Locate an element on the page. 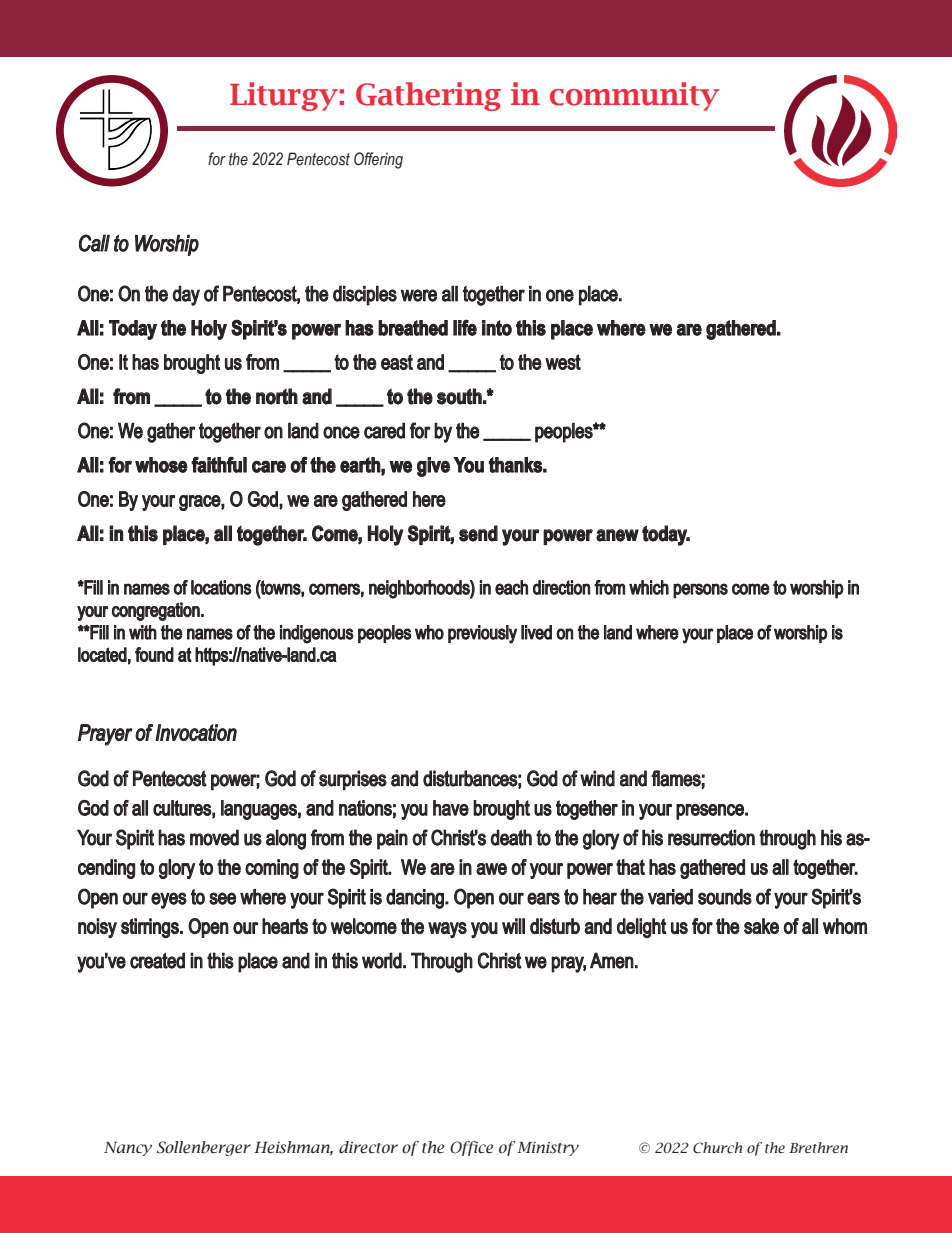 Image resolution: width=952 pixels, height=1233 pixels. life is located at coordinates (465, 328).
